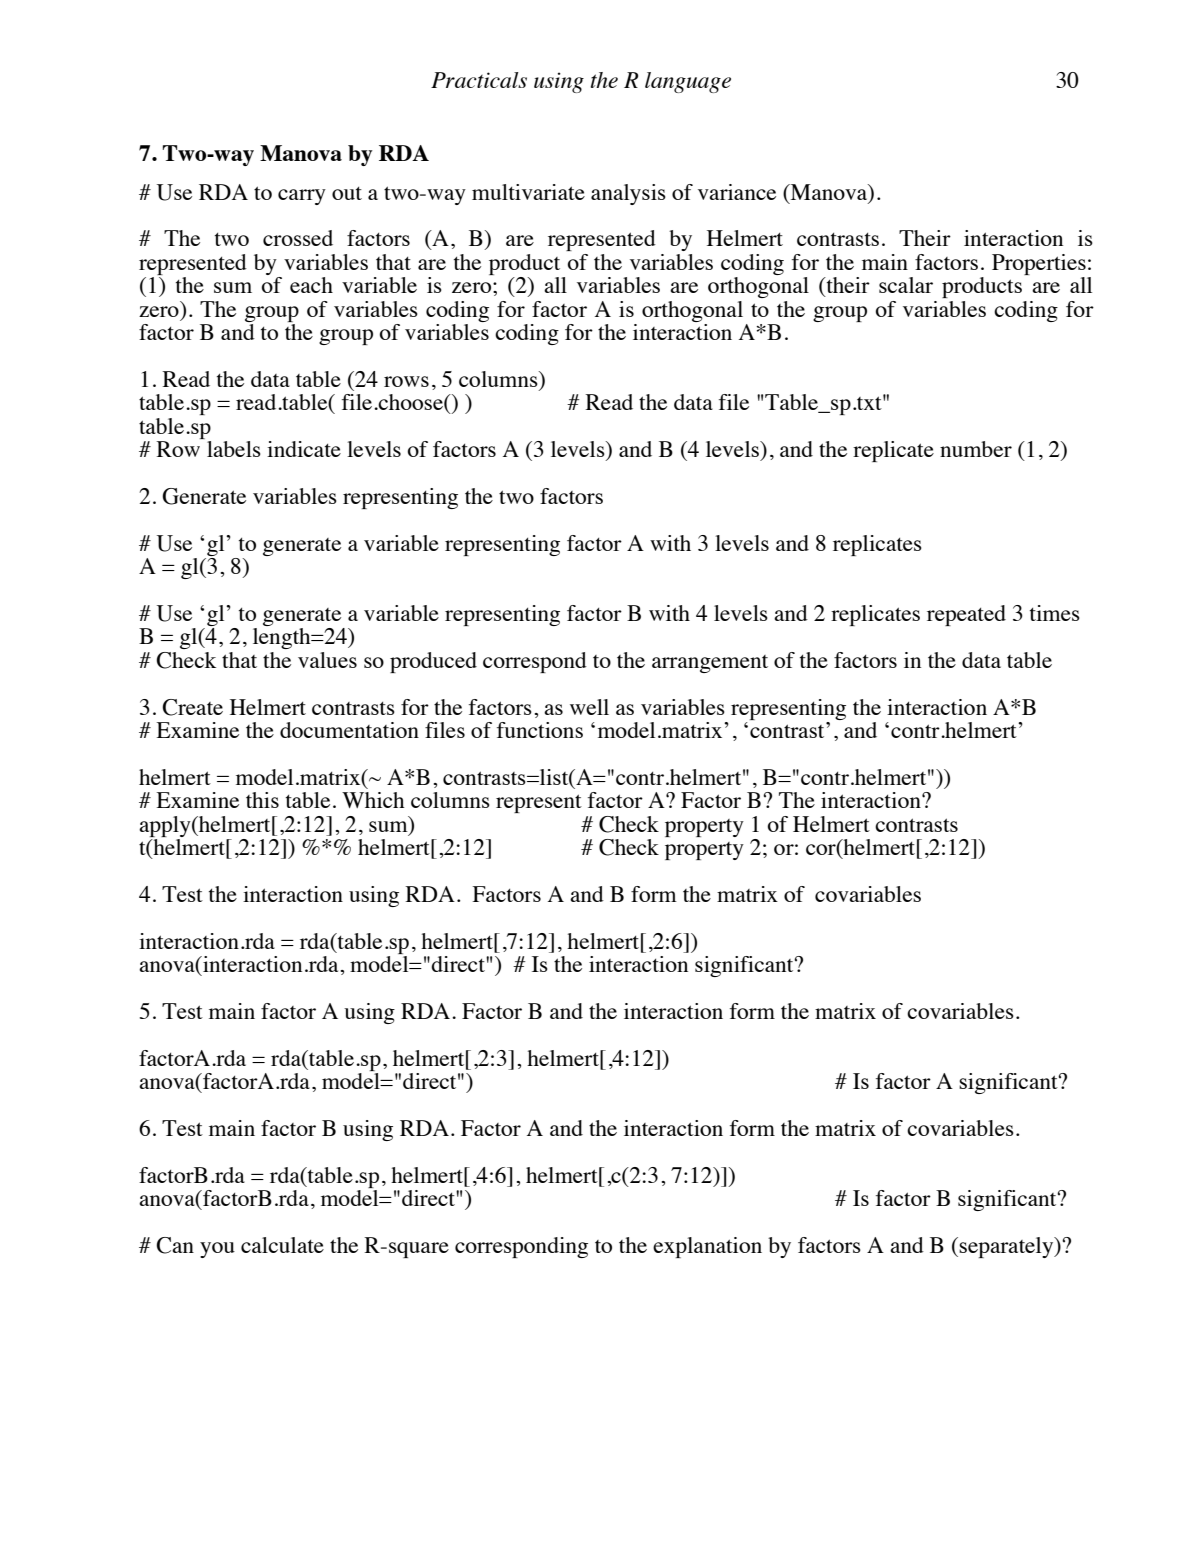  I want to click on you, so click(217, 1250).
